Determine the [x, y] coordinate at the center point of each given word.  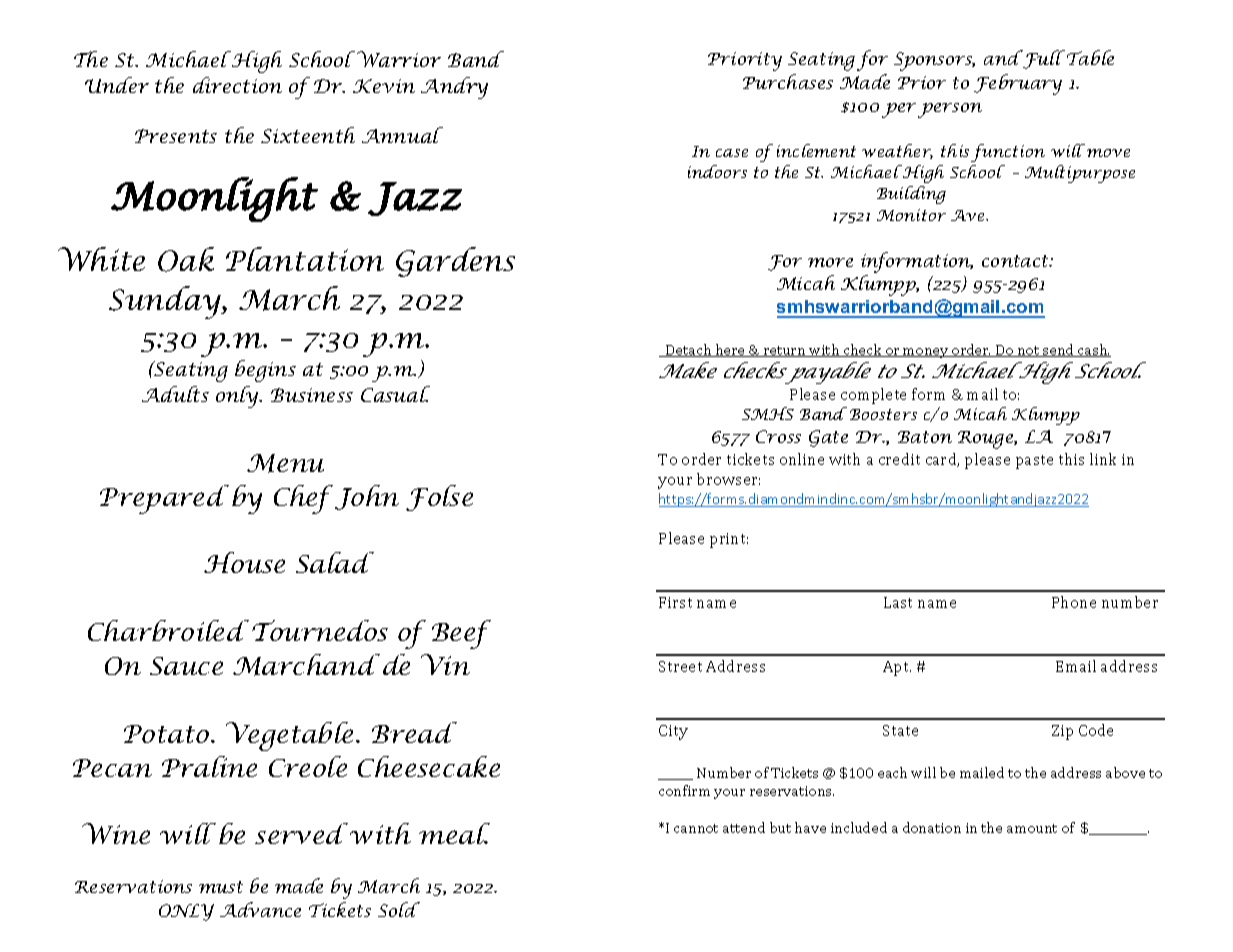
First [675, 602]
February [1018, 84]
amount [1032, 828]
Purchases [788, 81]
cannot [696, 828]
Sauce [186, 666]
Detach [689, 350]
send [1058, 350]
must [221, 887]
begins [265, 371]
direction [237, 85]
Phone [1074, 602]
